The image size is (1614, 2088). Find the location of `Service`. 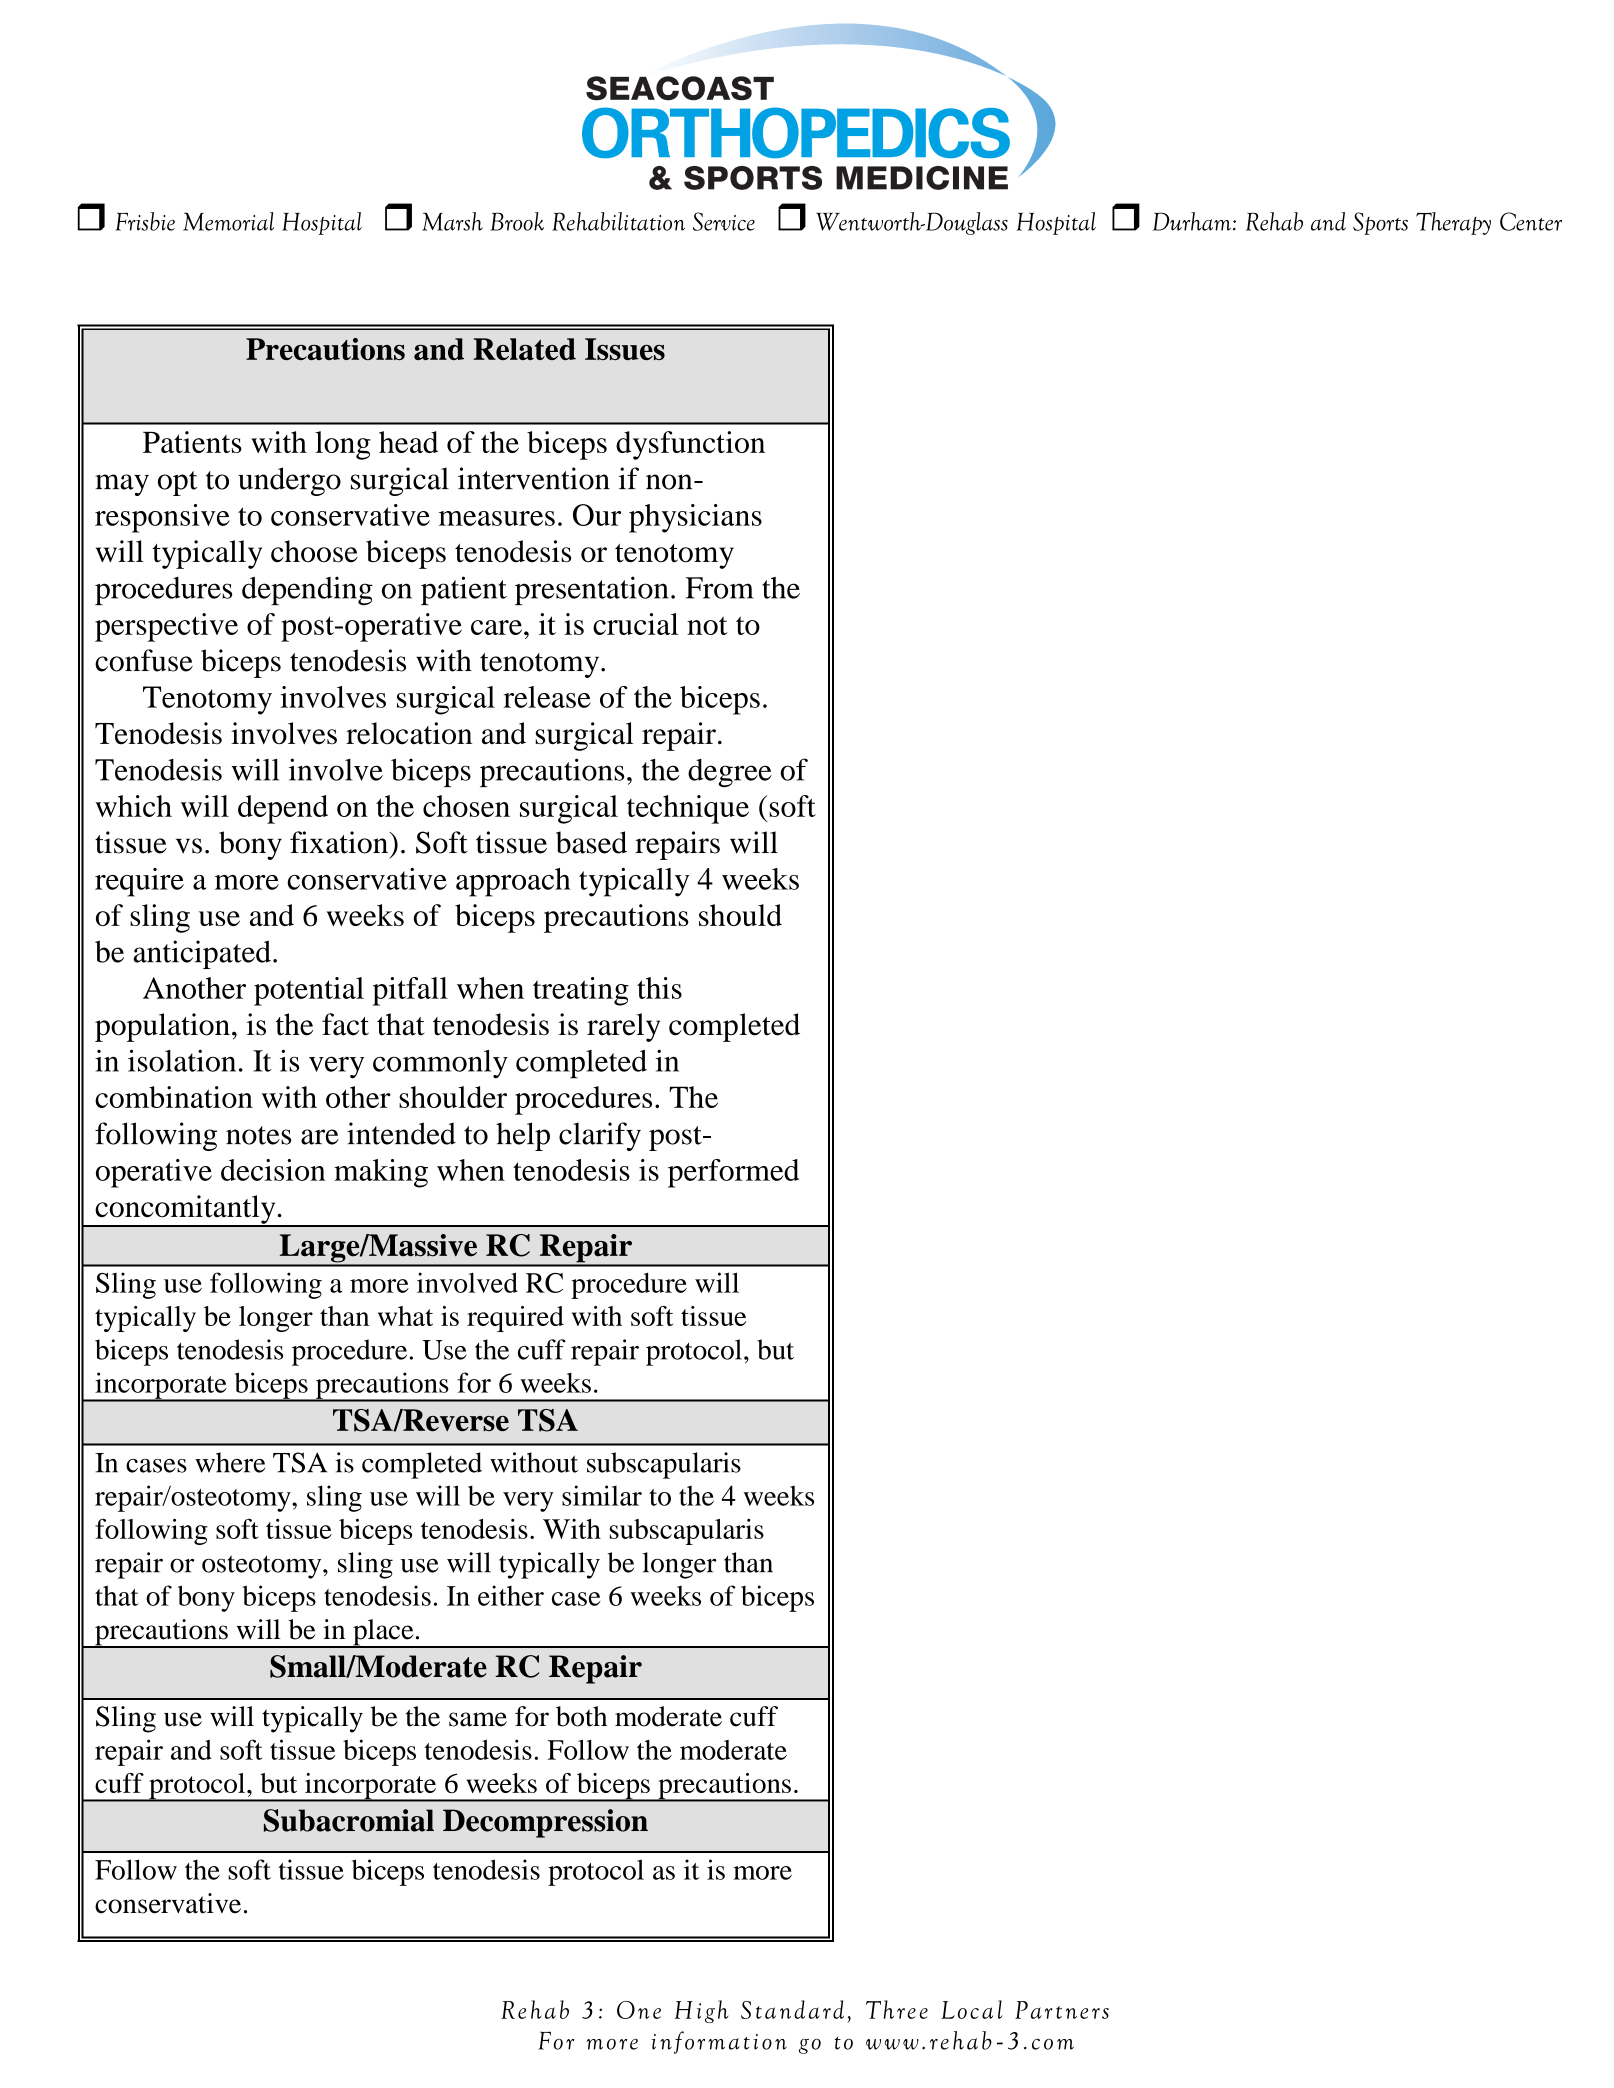

Service is located at coordinates (724, 221).
